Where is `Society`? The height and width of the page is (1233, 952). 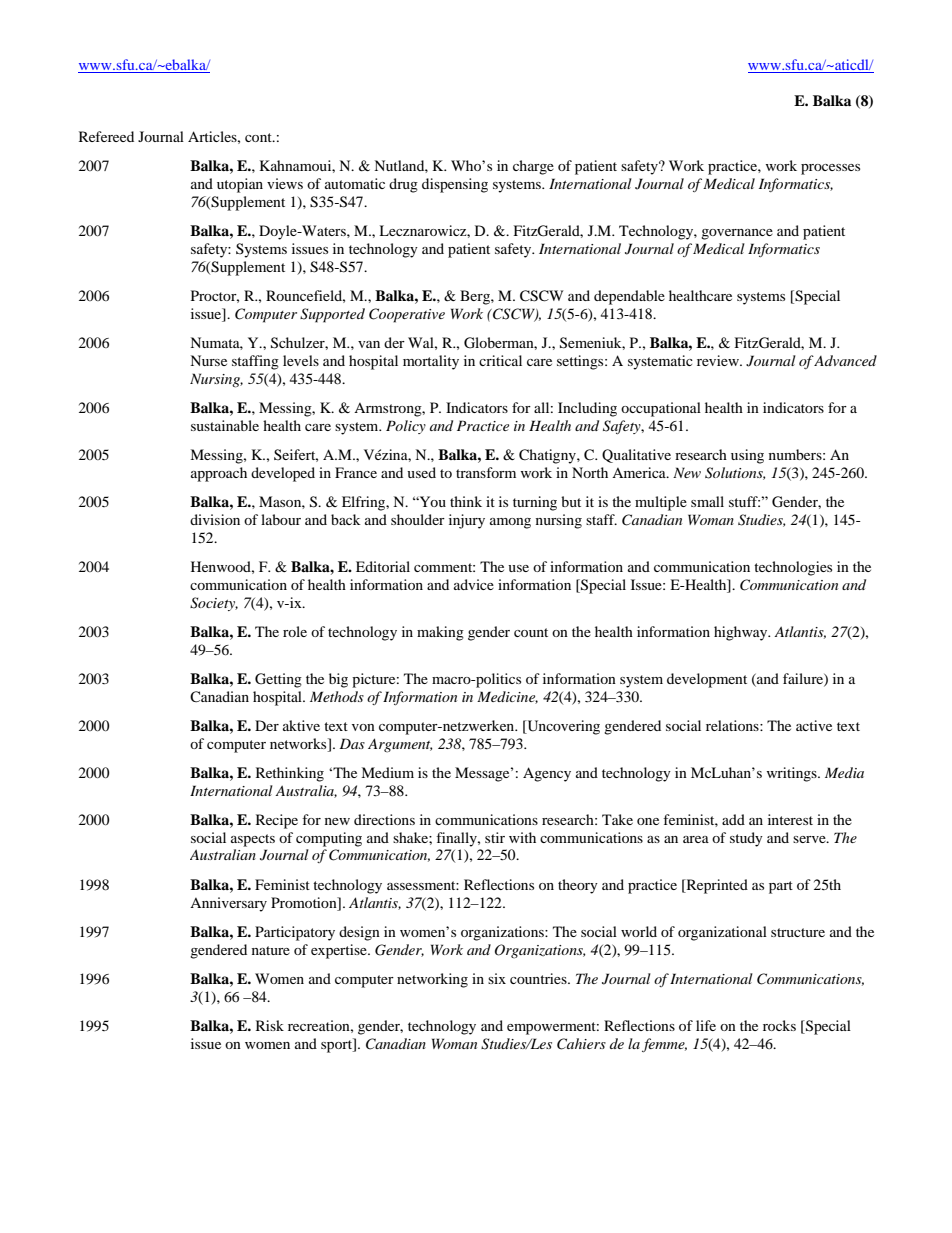
Society is located at coordinates (214, 604).
